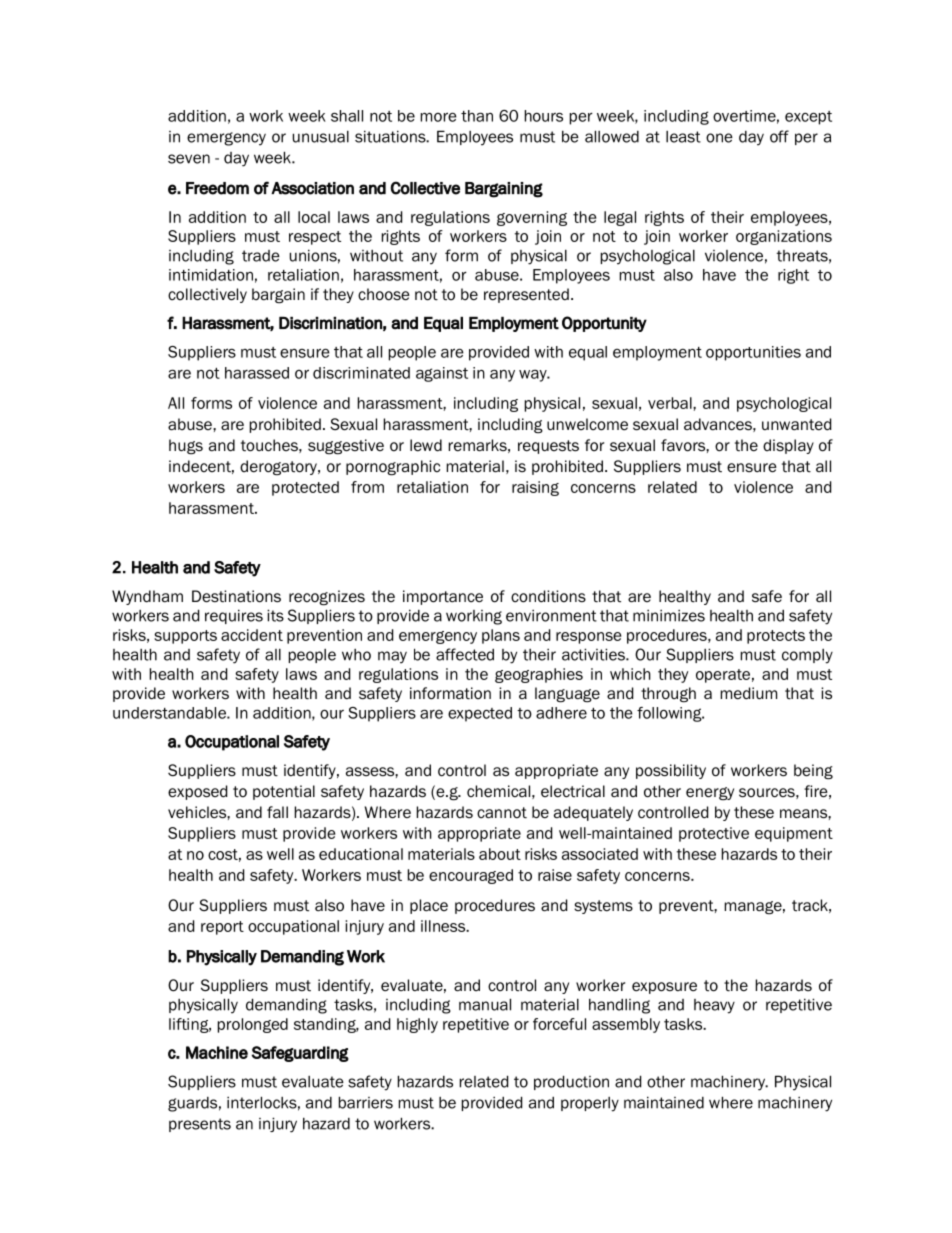 The image size is (952, 1233). I want to click on exposed, so click(197, 792).
